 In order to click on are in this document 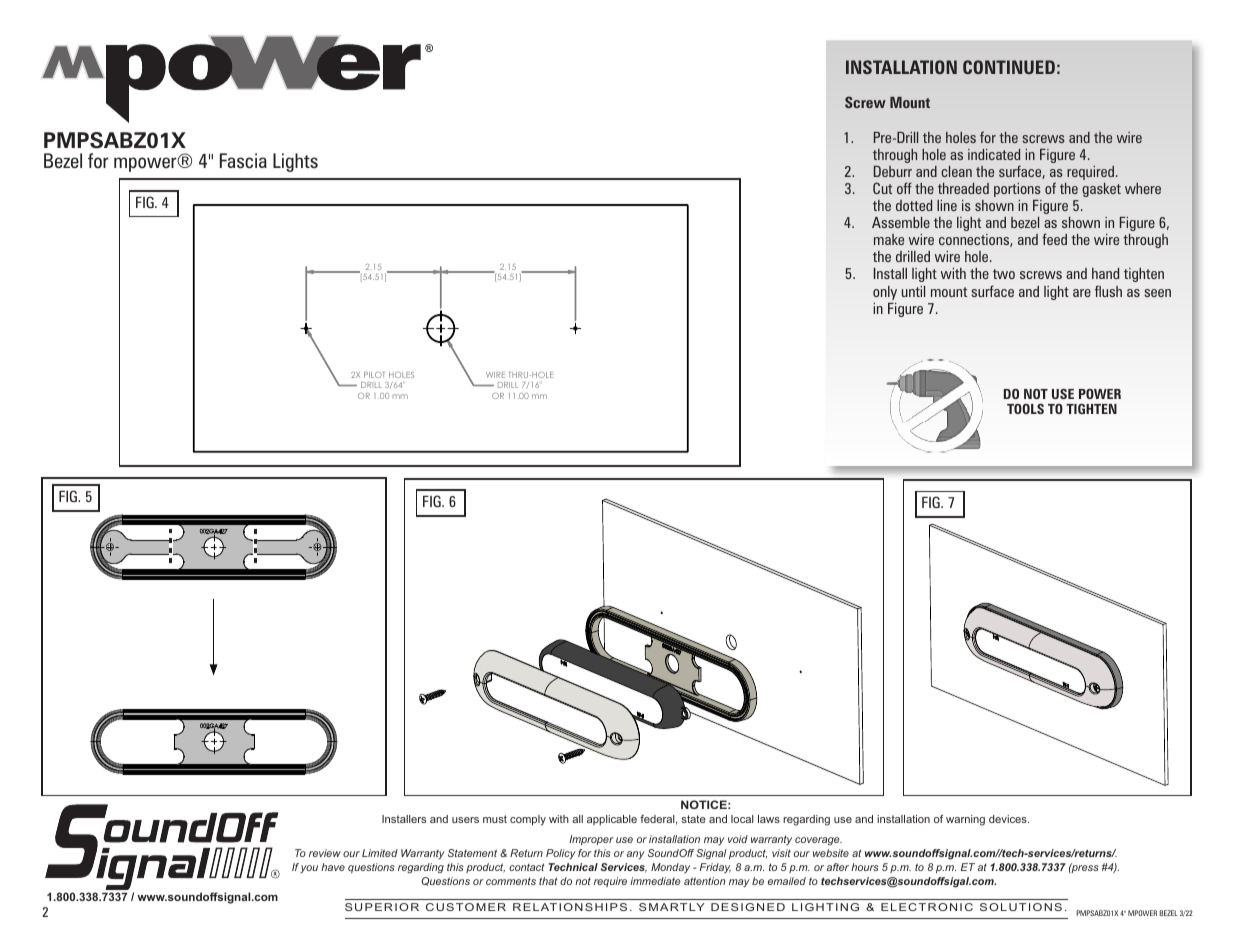, I will do `click(1082, 293)`.
